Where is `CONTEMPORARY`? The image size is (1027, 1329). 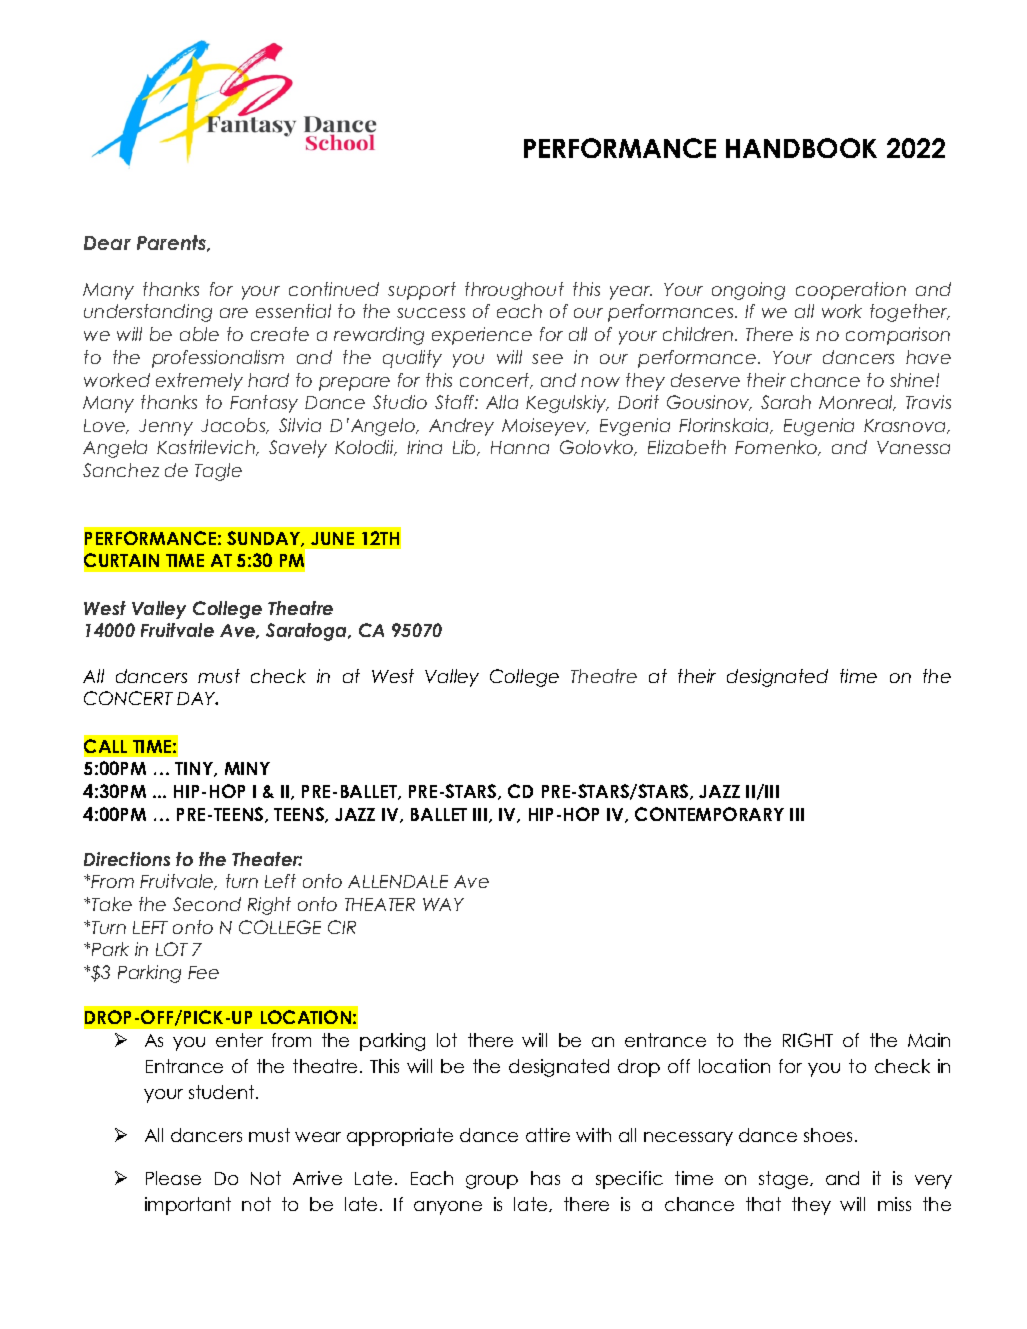 CONTEMPORARY is located at coordinates (709, 814).
